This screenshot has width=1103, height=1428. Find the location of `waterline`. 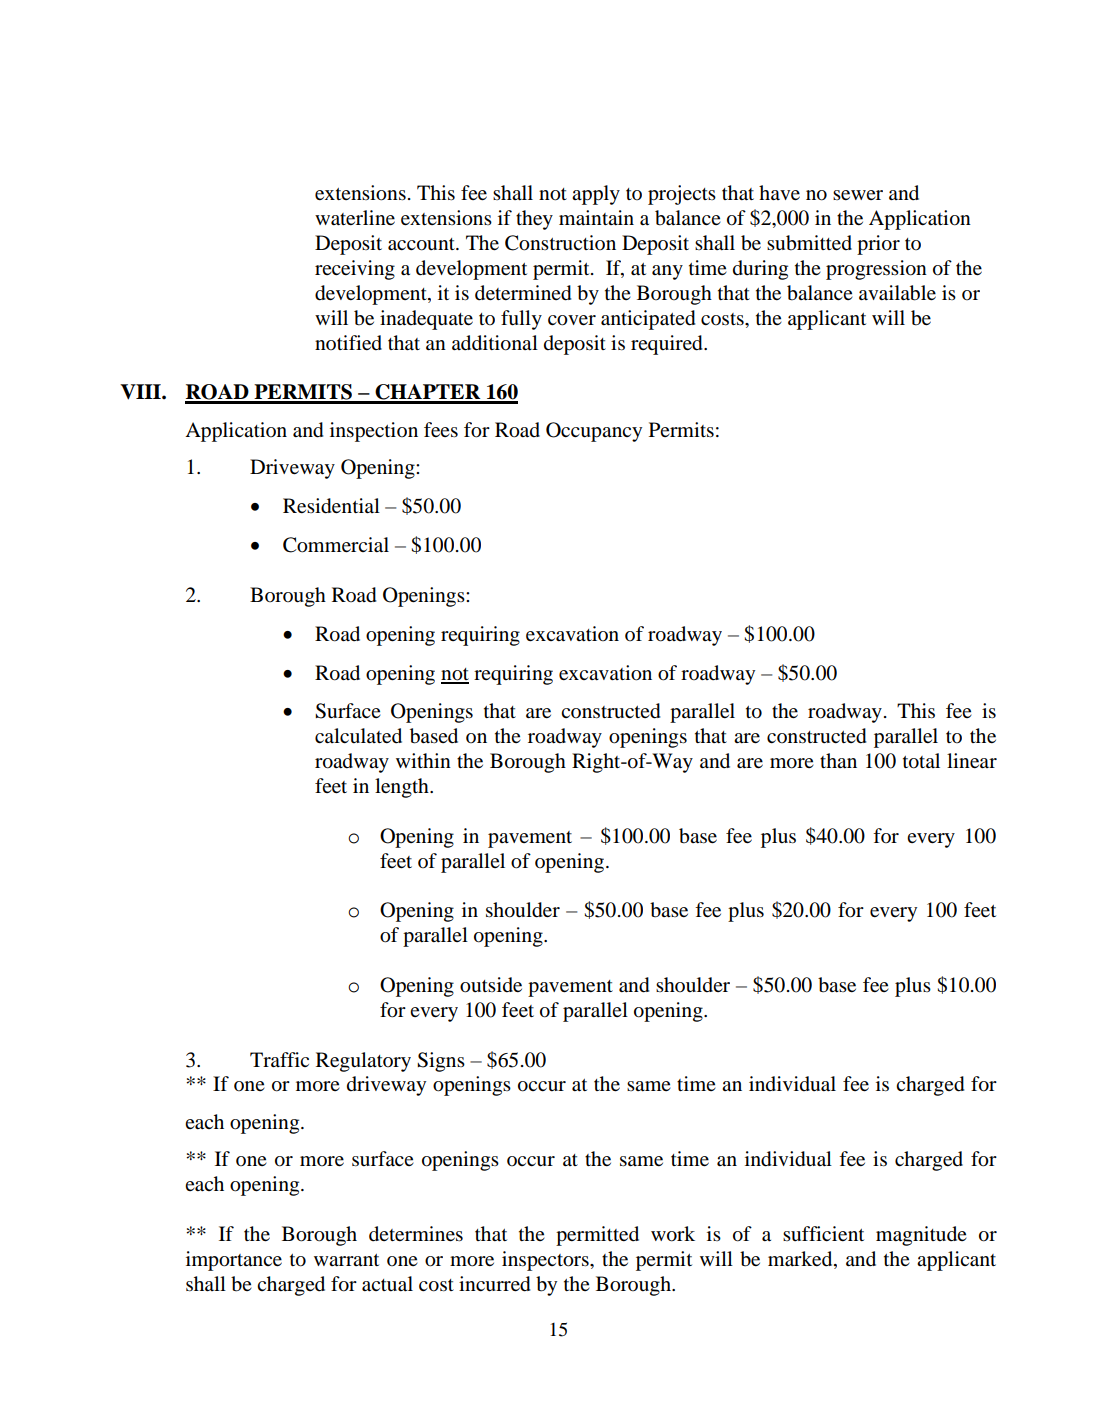

waterline is located at coordinates (355, 218).
